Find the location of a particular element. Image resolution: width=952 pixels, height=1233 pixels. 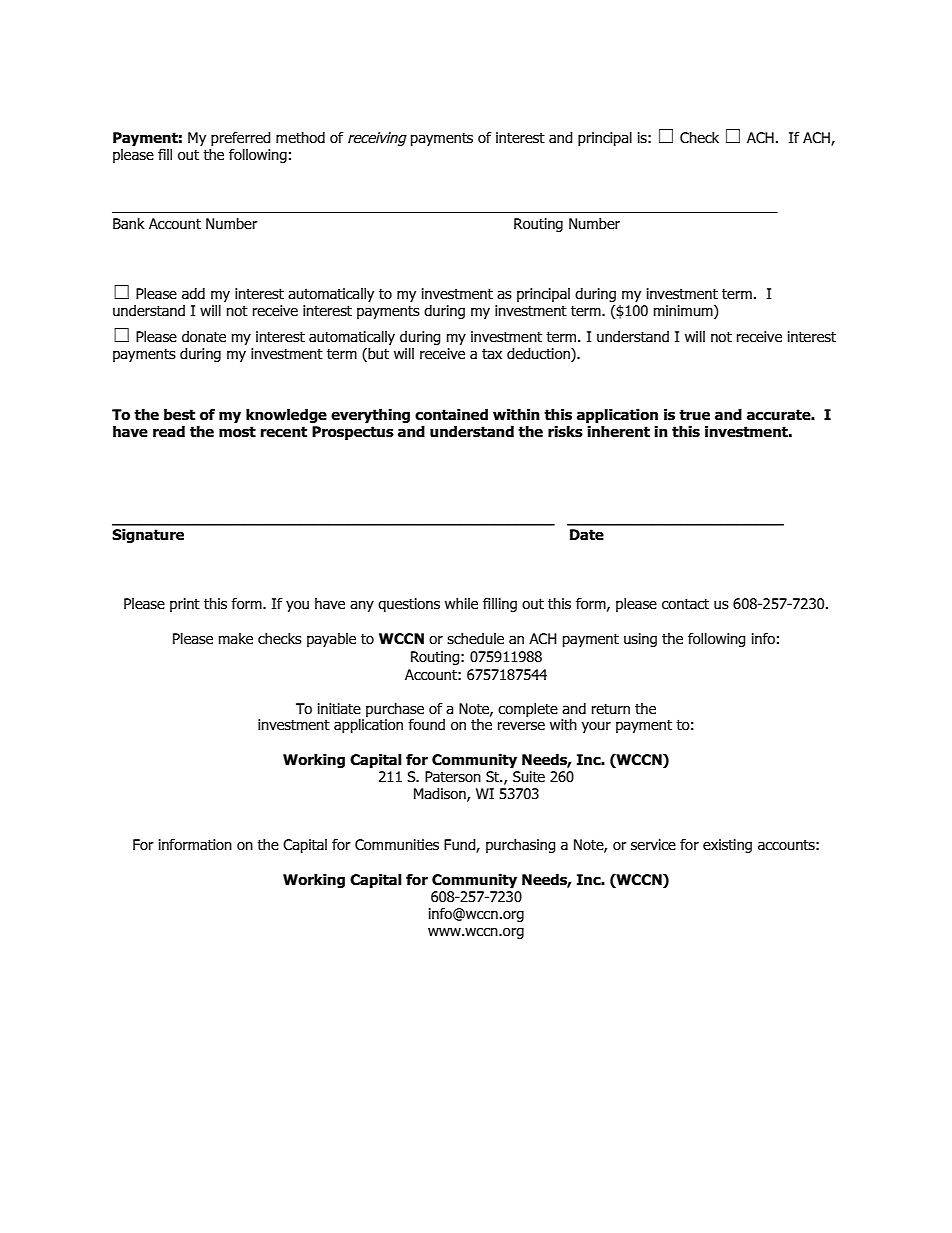

preferred is located at coordinates (241, 139).
